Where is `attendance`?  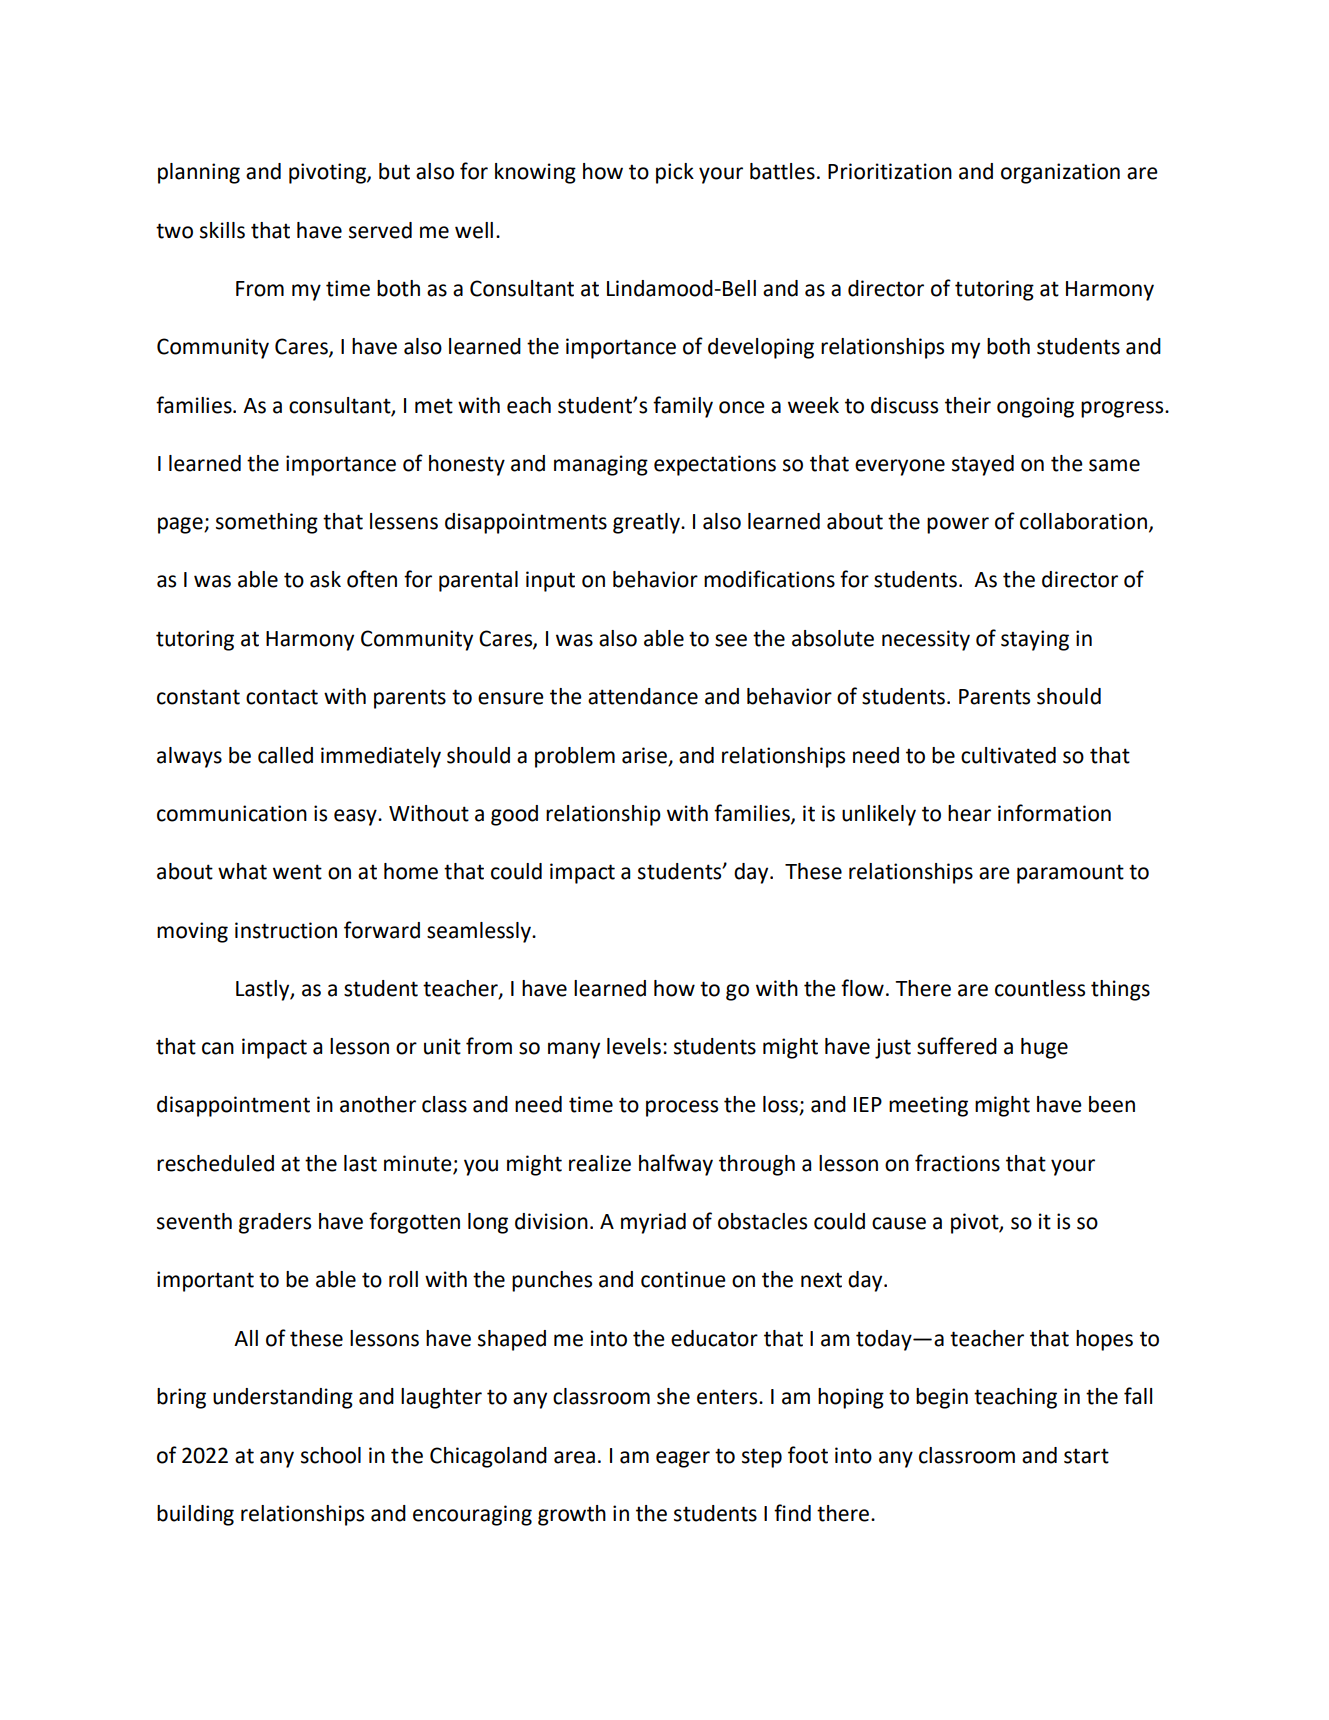
attendance is located at coordinates (643, 696).
